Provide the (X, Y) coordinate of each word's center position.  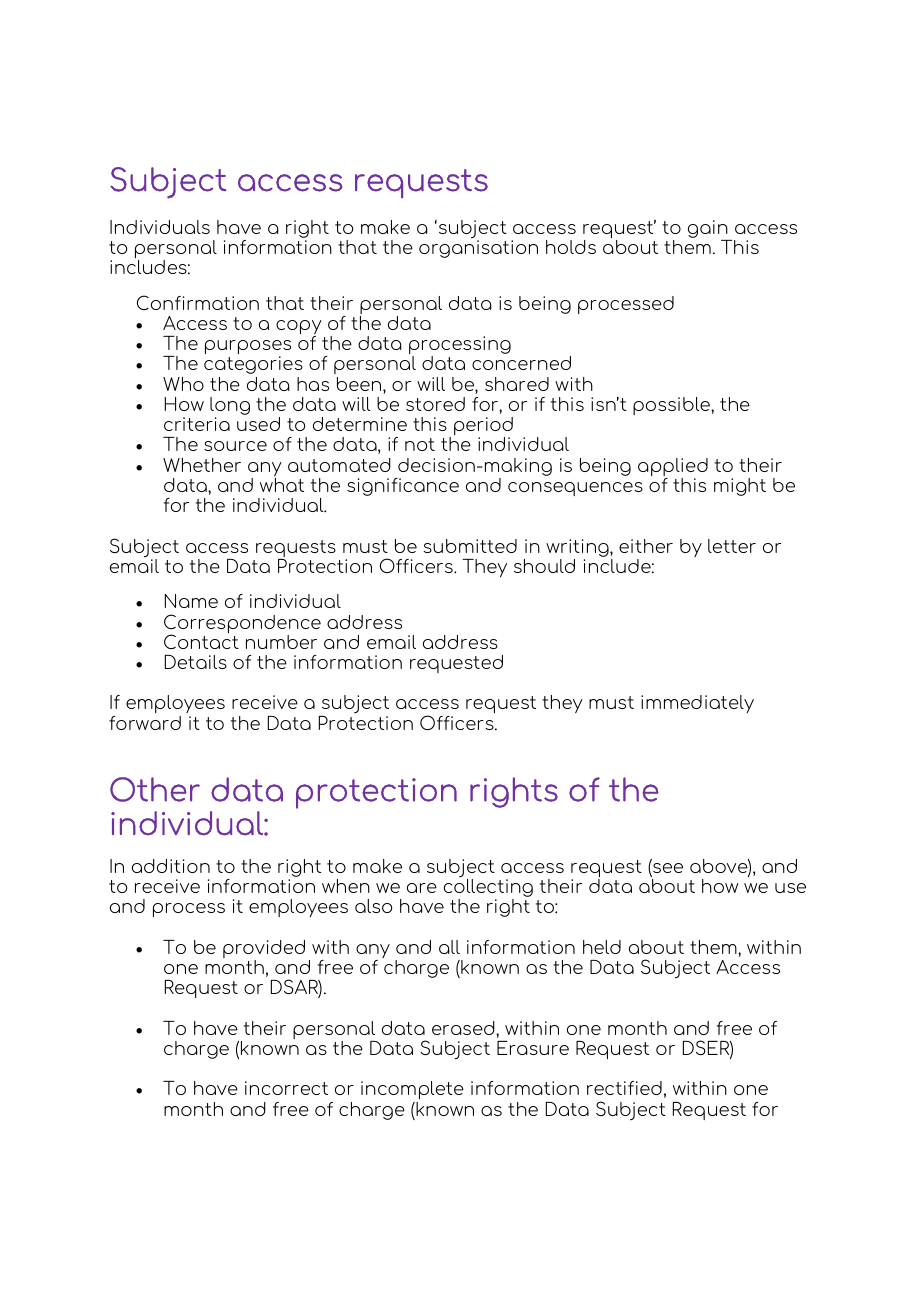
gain (709, 230)
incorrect (286, 1088)
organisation (478, 248)
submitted (470, 546)
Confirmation (198, 302)
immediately (697, 704)
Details (196, 662)
